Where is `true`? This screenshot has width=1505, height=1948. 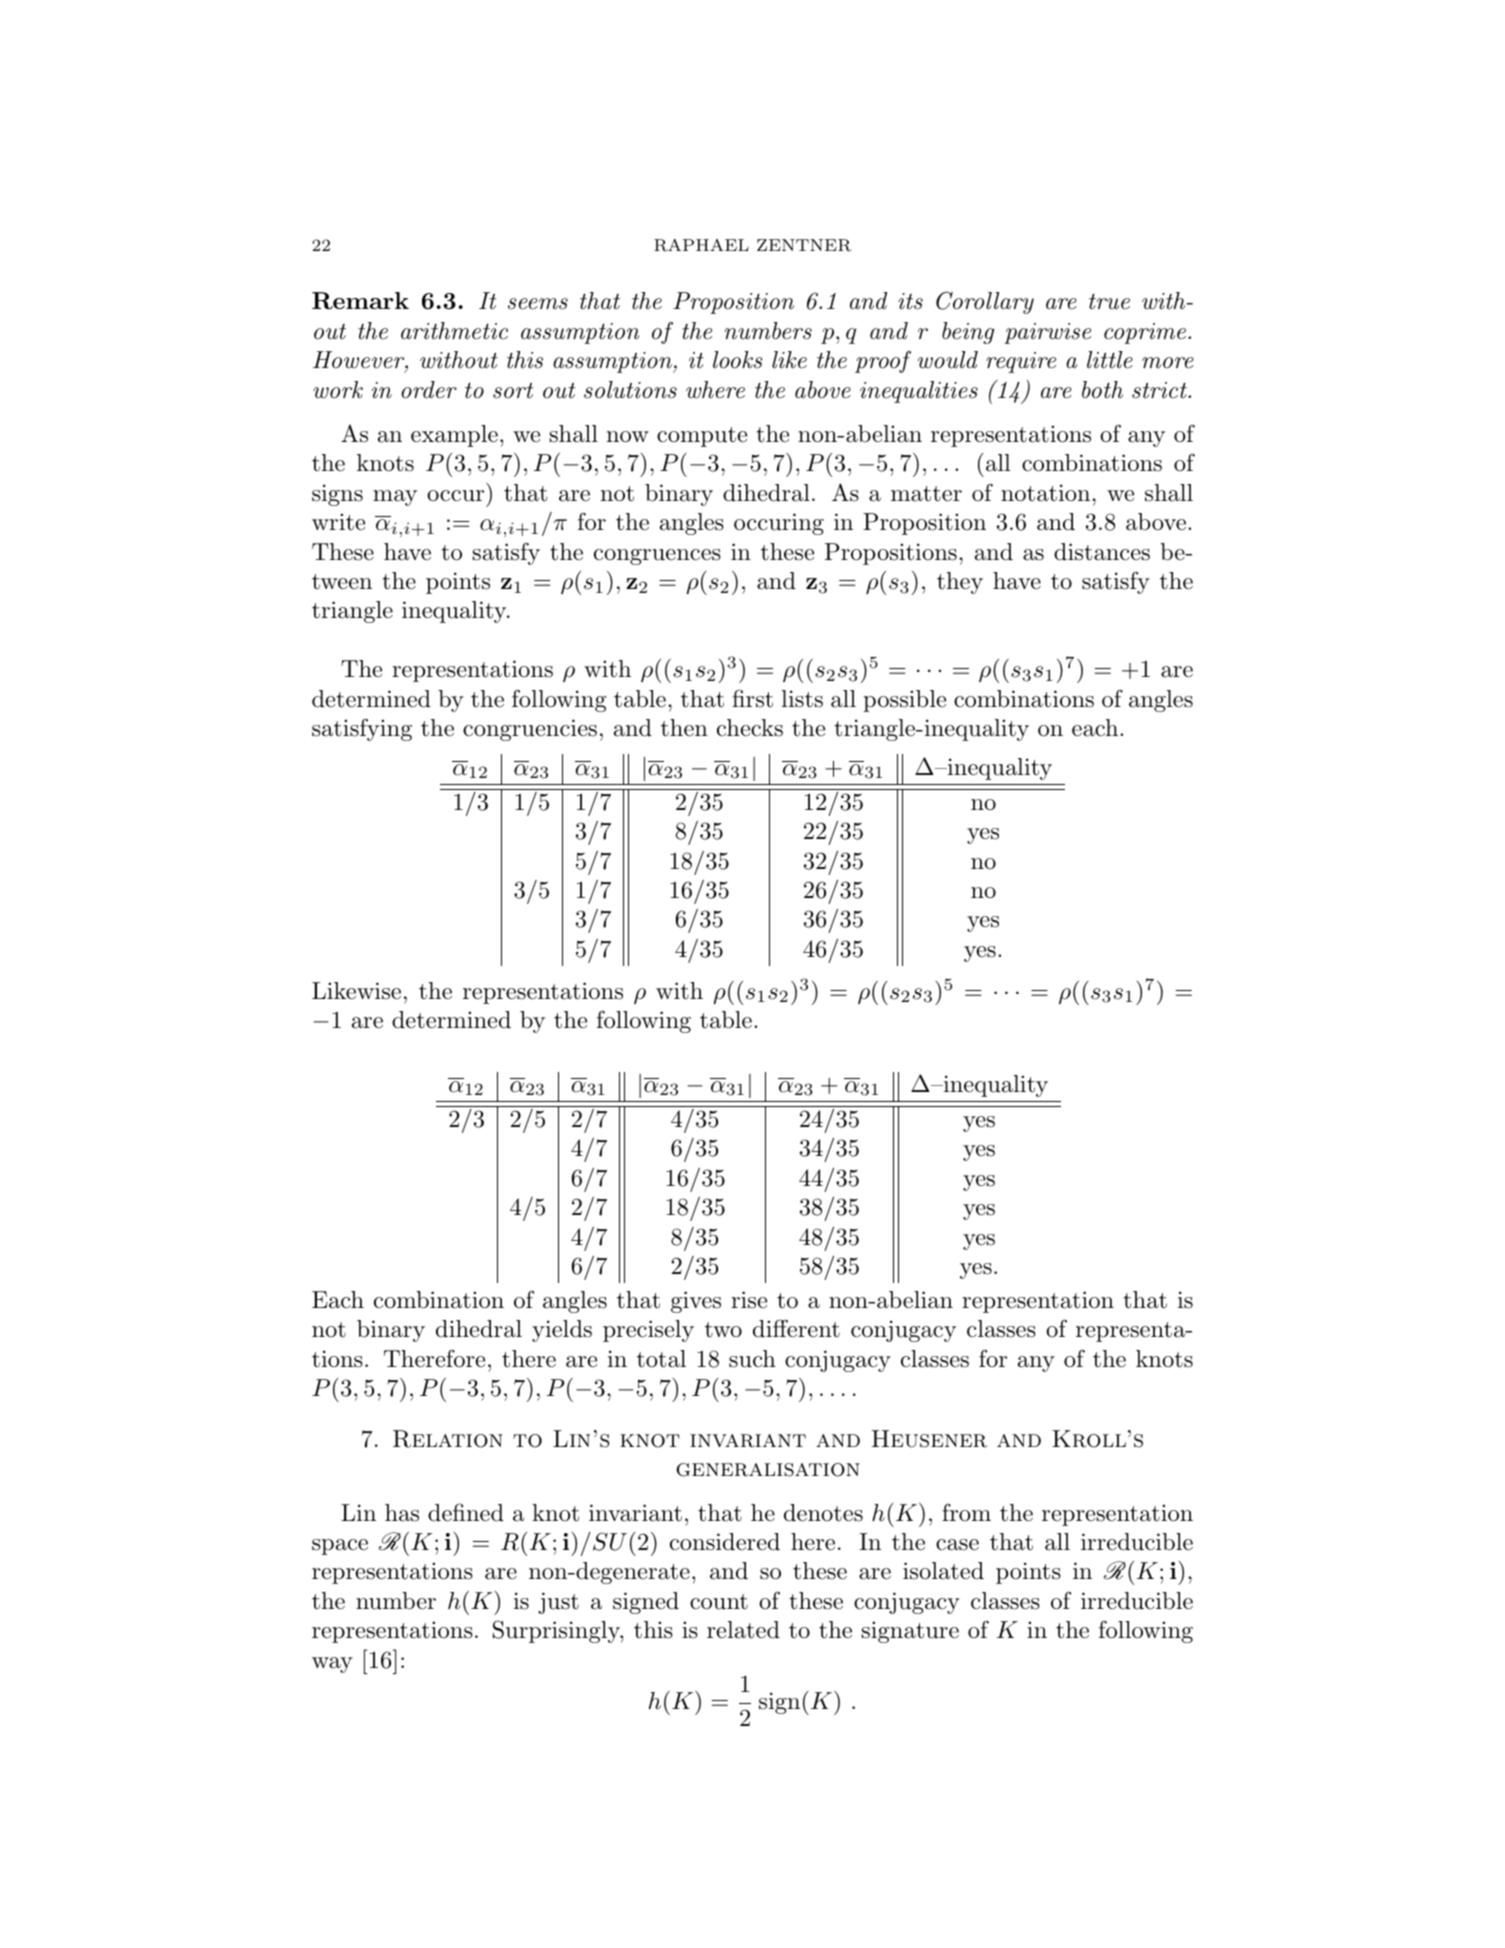 true is located at coordinates (1109, 301).
